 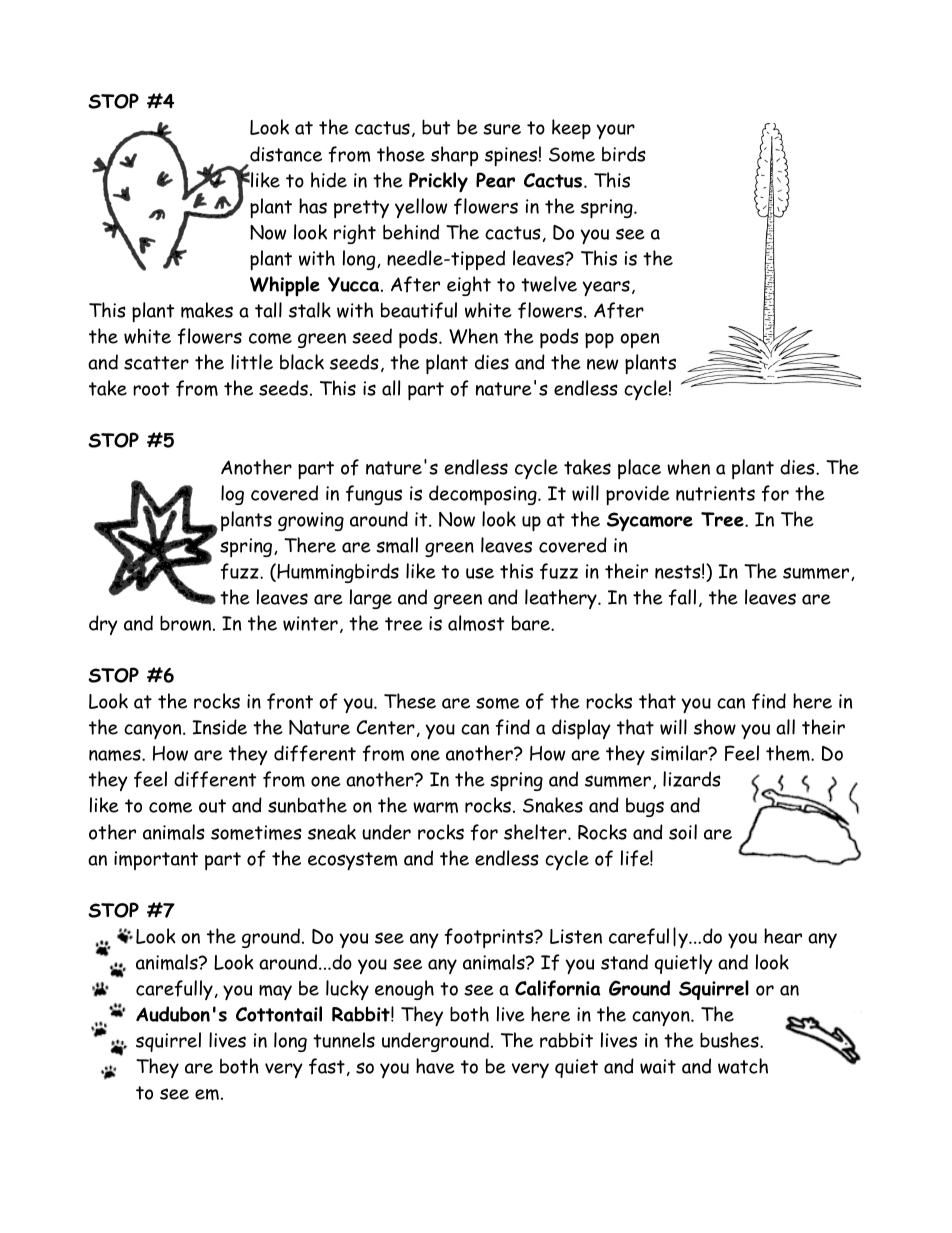 I want to click on show, so click(x=715, y=727).
